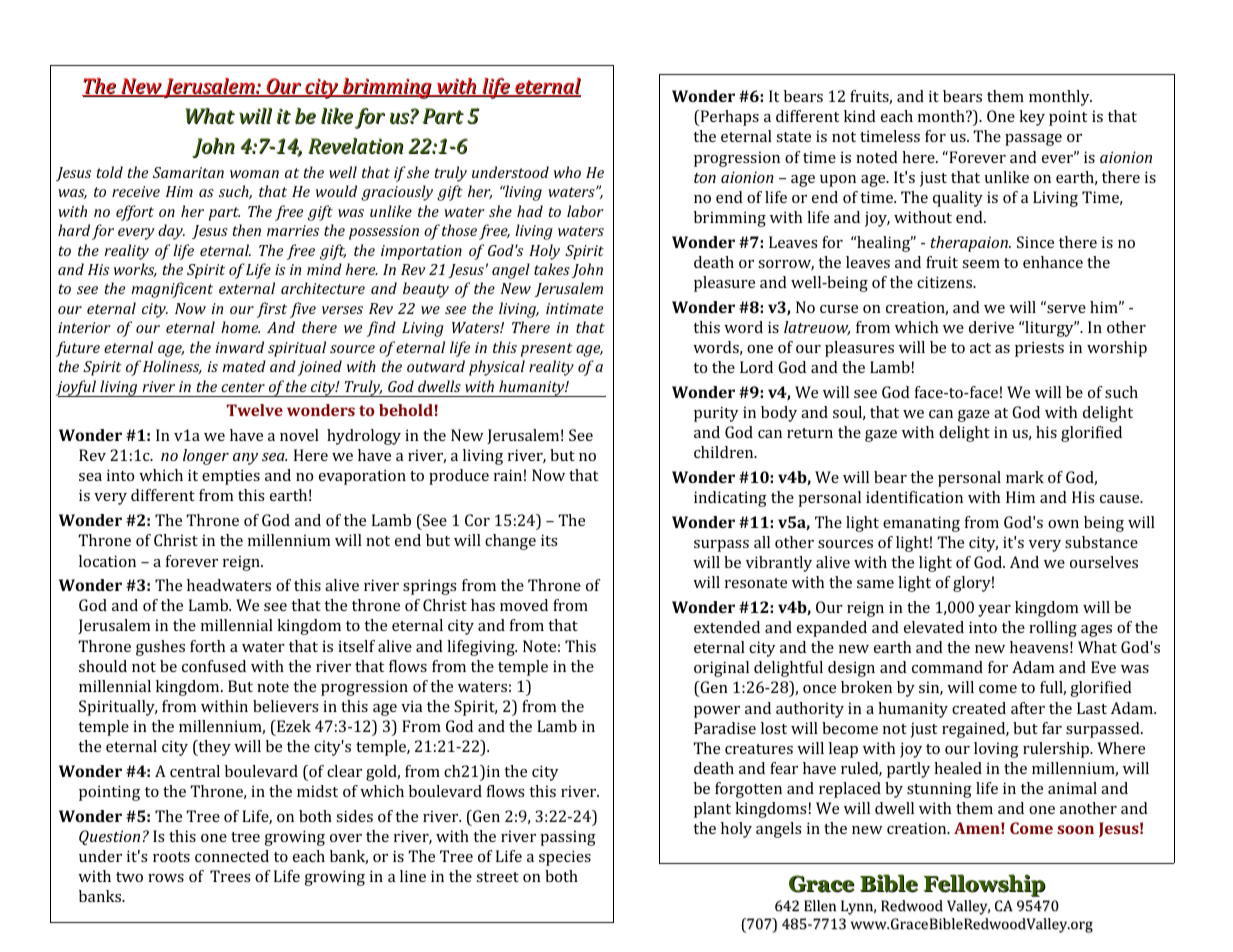  I want to click on passage, so click(1033, 140).
